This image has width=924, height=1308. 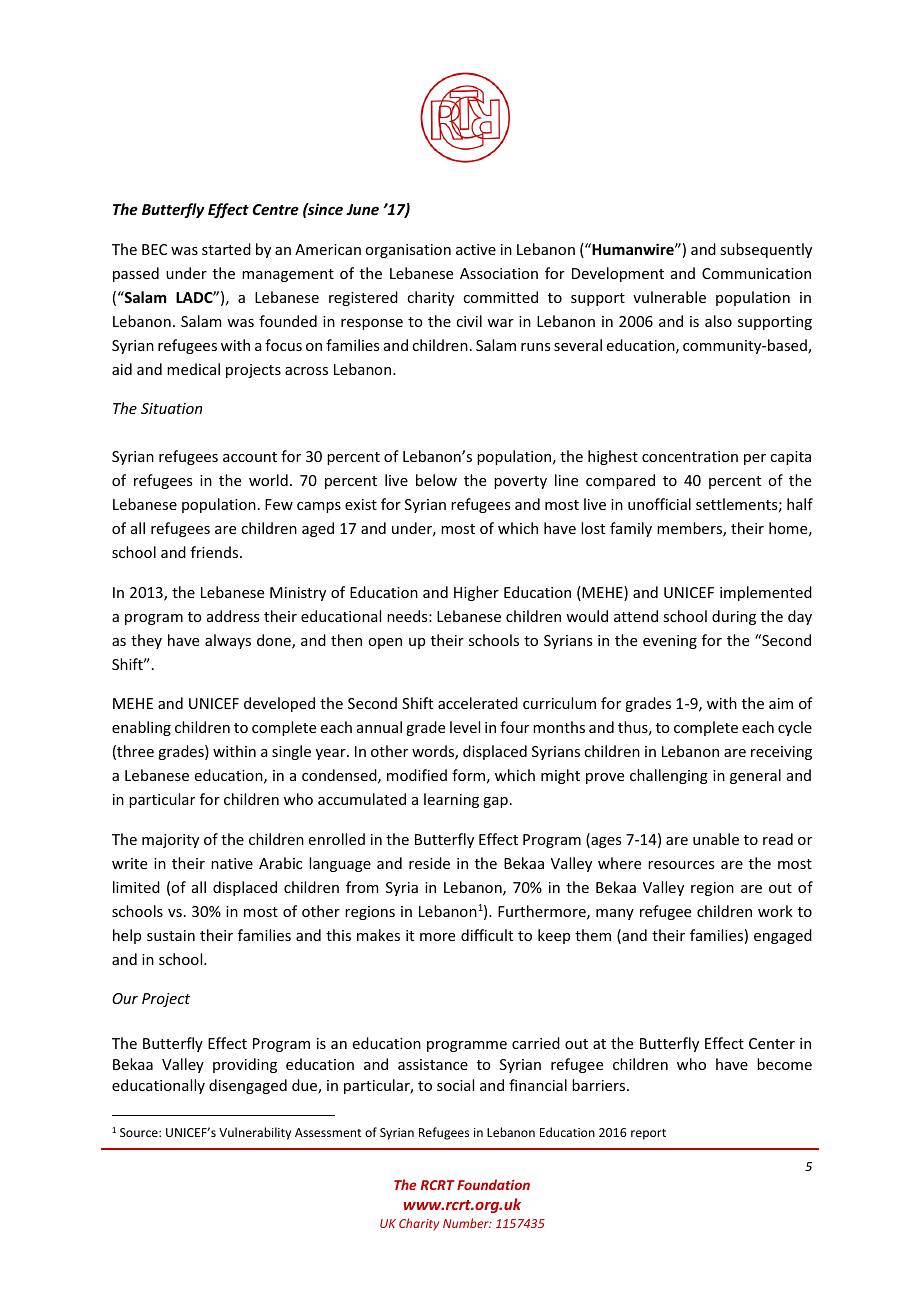 I want to click on enabling, so click(x=141, y=728).
